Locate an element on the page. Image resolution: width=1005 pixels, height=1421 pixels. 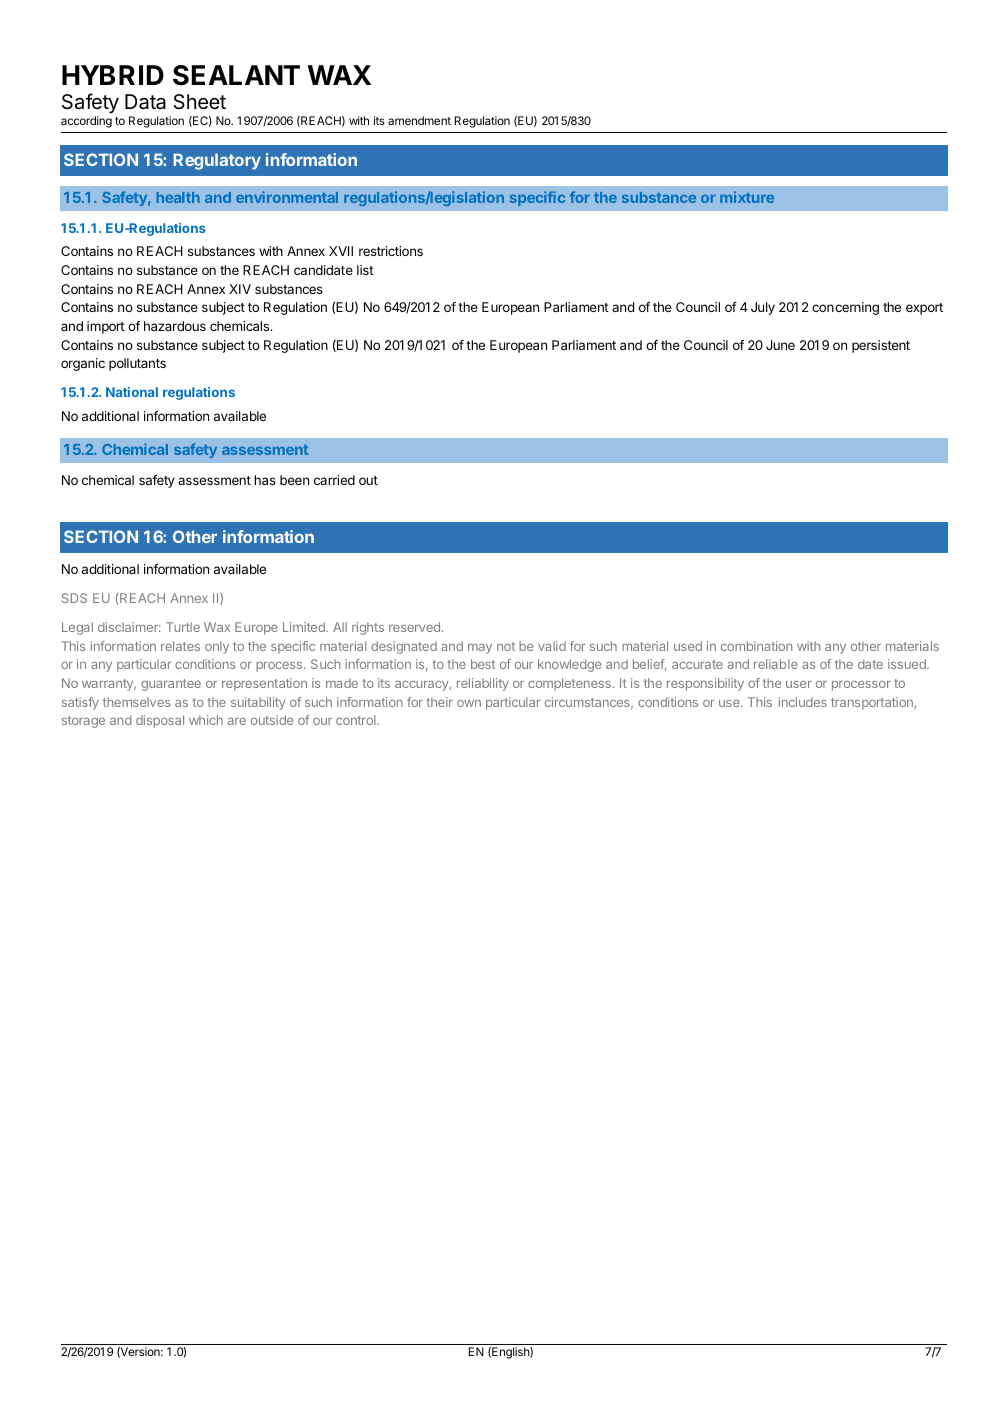
Sheet is located at coordinates (199, 102).
